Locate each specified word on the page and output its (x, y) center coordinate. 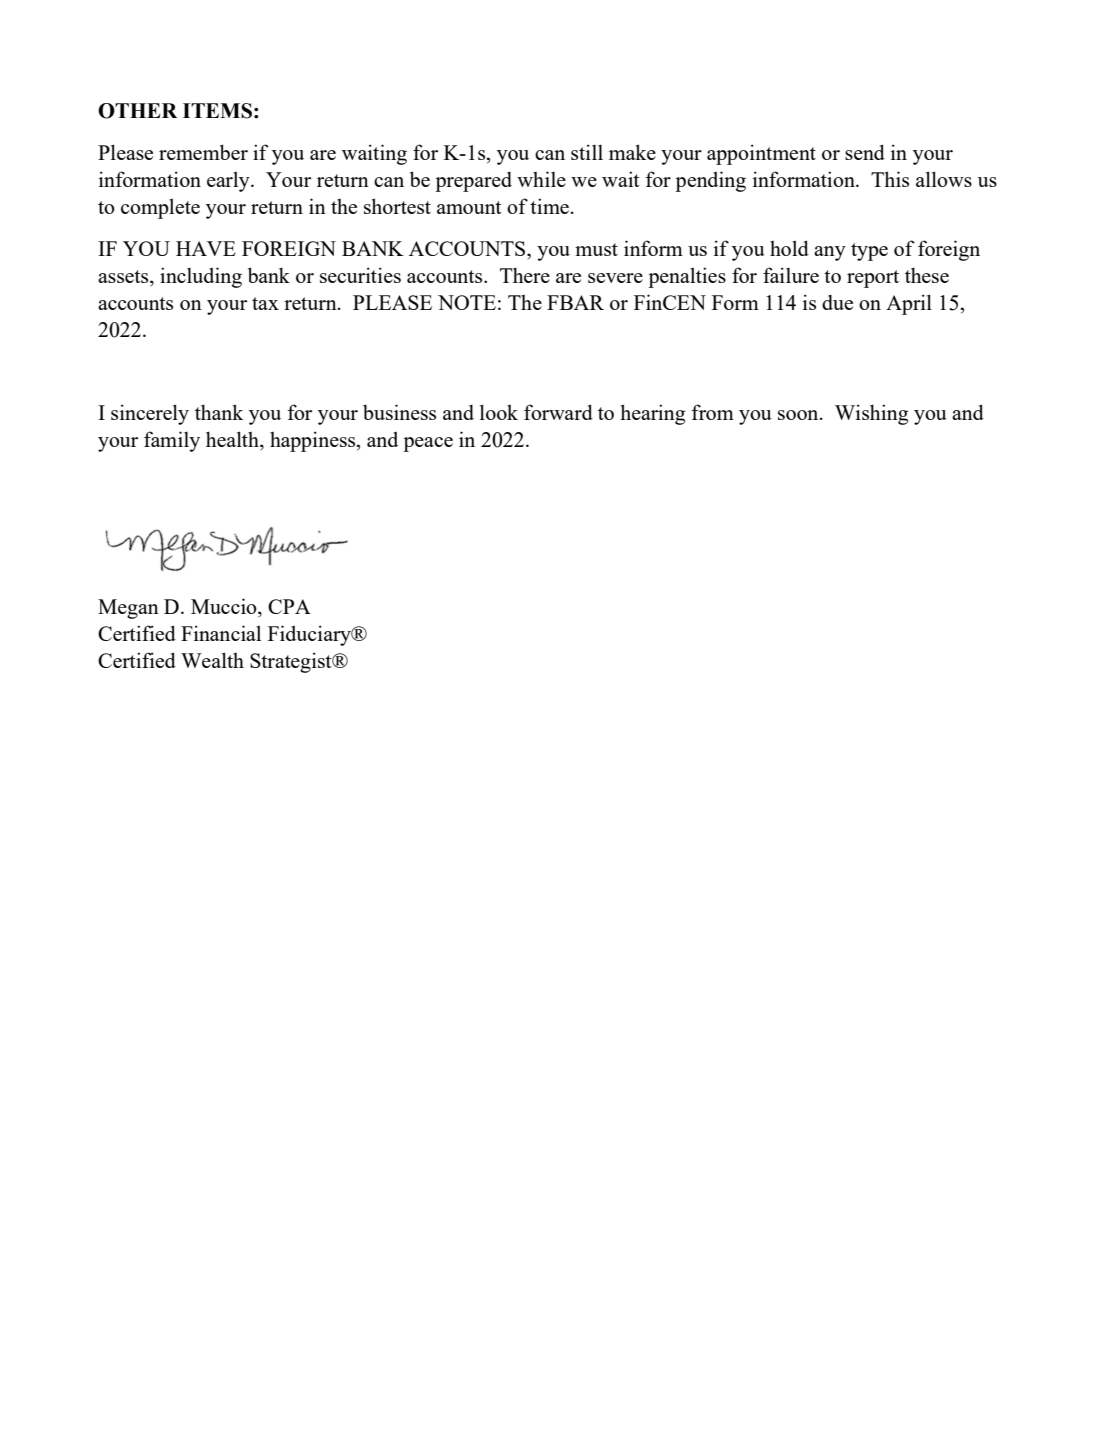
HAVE (206, 248)
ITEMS (217, 111)
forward (558, 412)
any (830, 253)
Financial (221, 633)
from (712, 412)
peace (428, 444)
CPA (289, 606)
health (233, 440)
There (525, 275)
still (587, 152)
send (865, 152)
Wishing (871, 414)
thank (219, 412)
